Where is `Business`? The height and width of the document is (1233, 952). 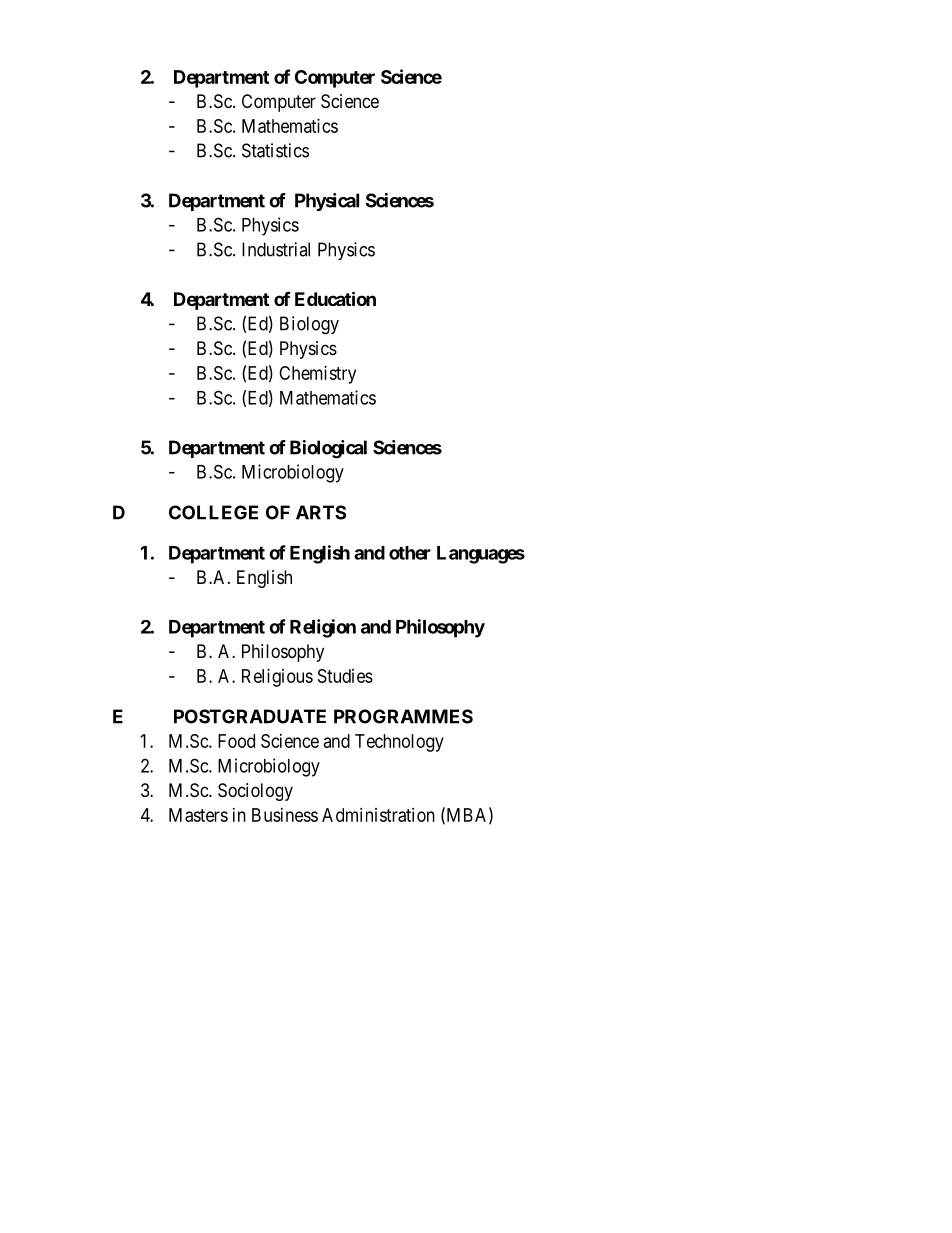
Business is located at coordinates (285, 815).
